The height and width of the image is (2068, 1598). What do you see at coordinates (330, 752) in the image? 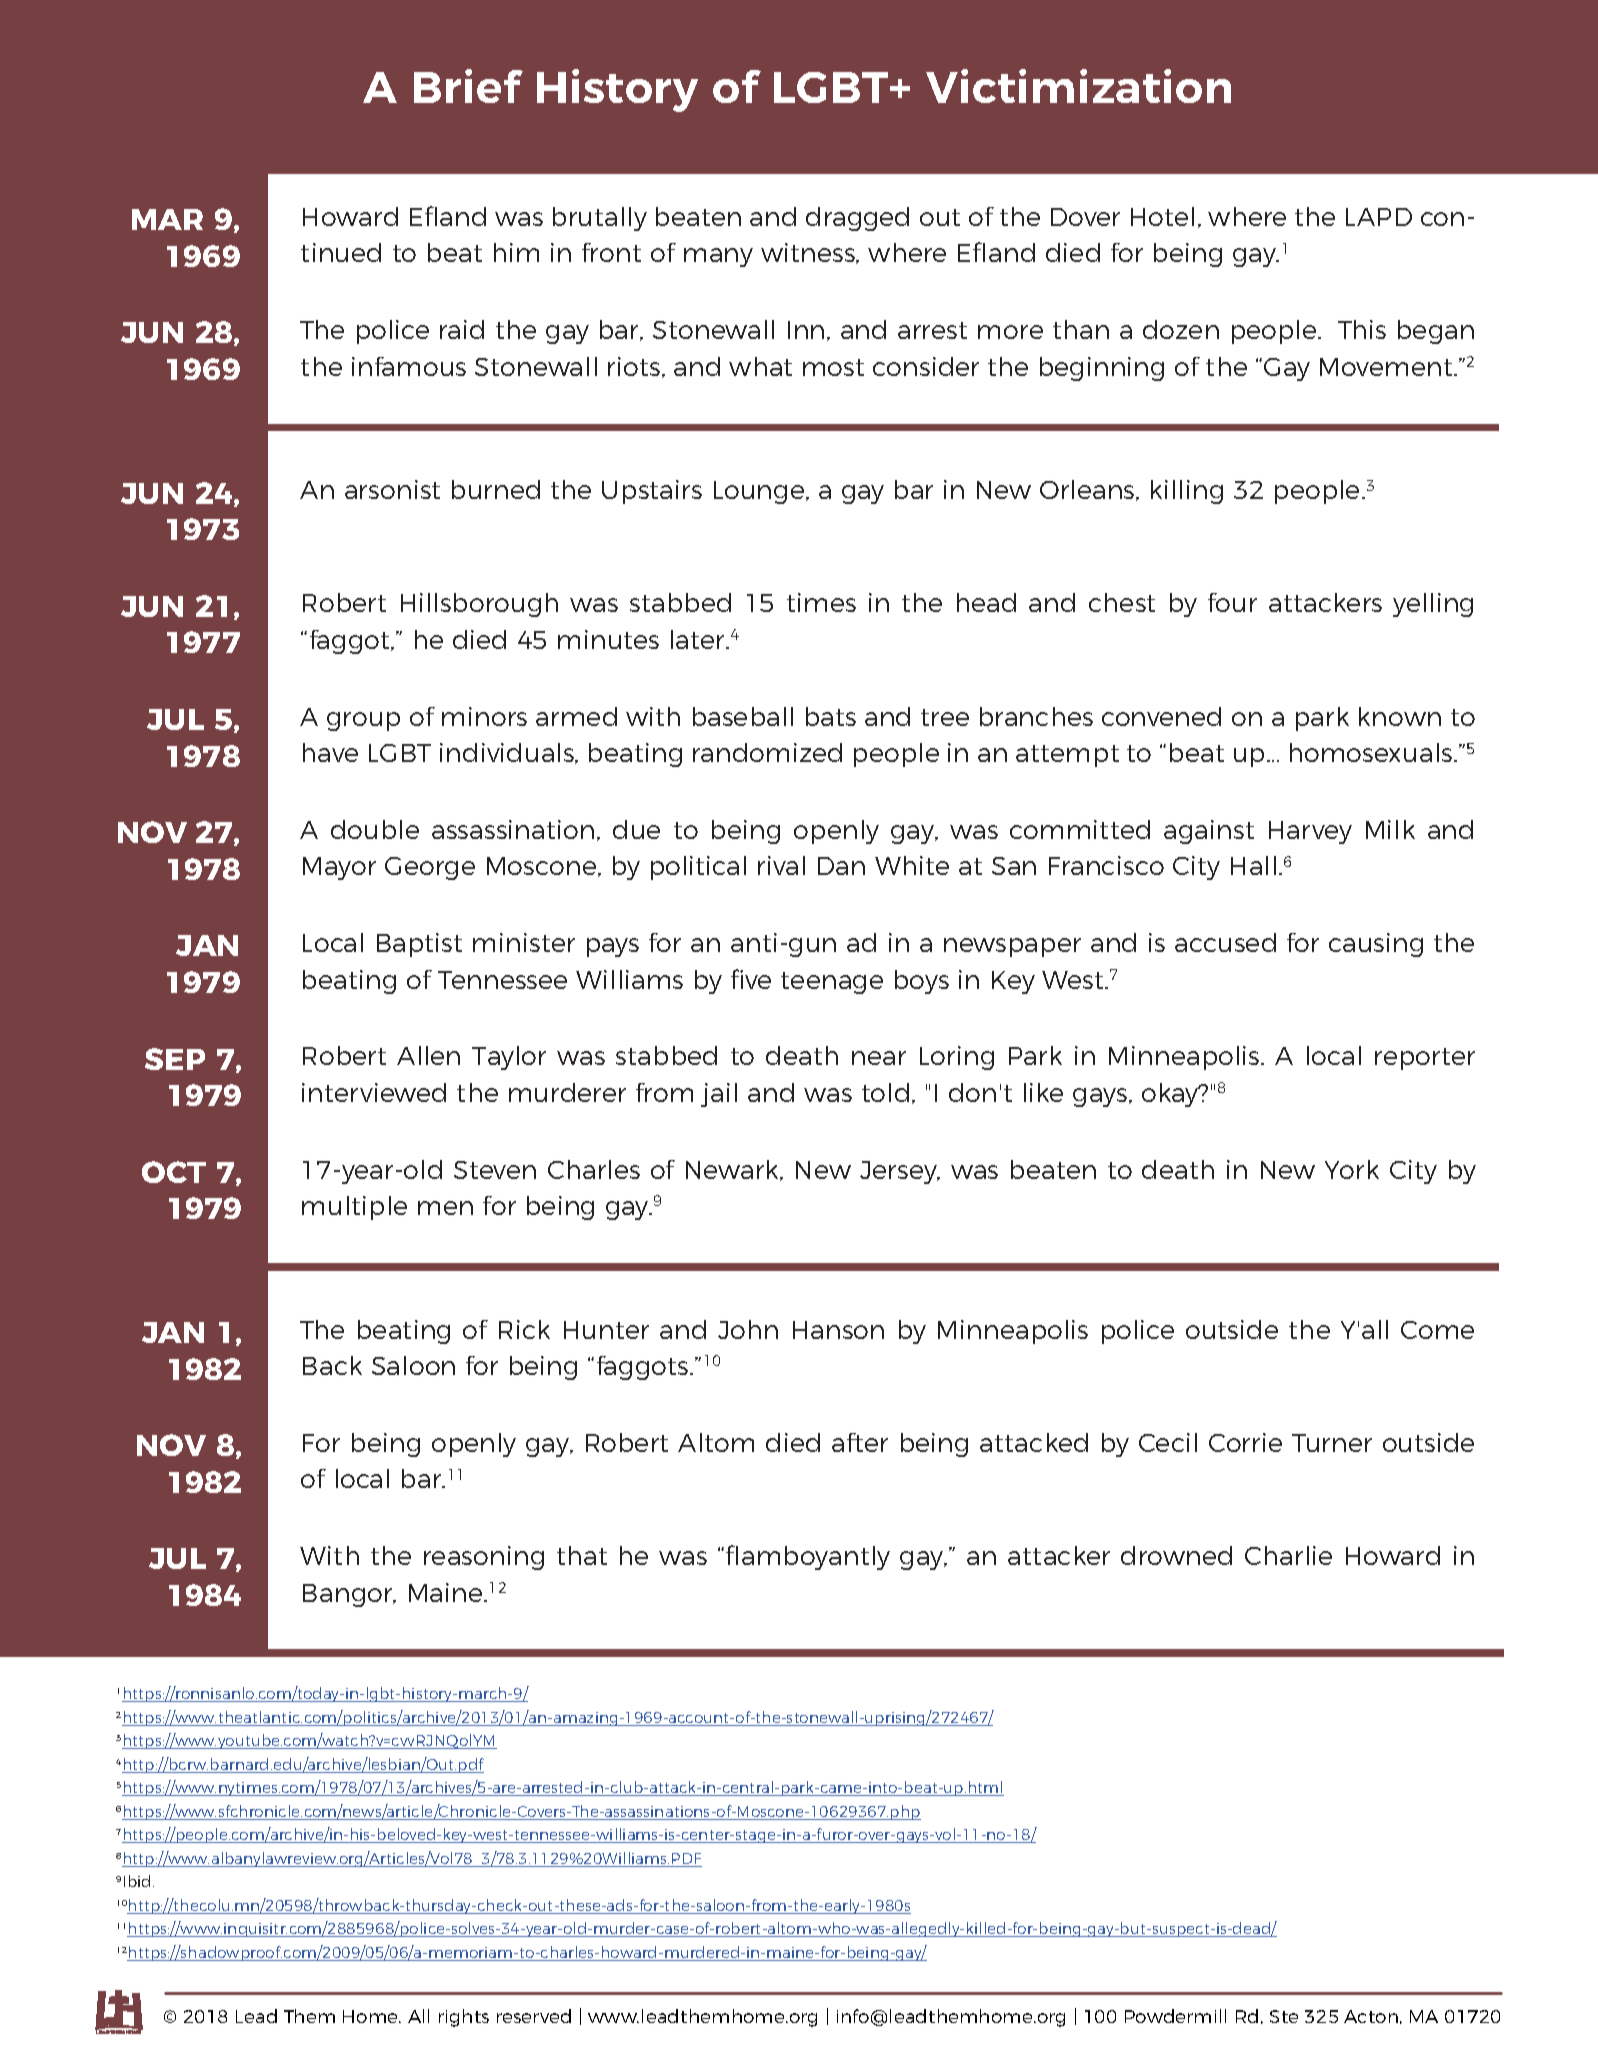
I see `have` at bounding box center [330, 752].
